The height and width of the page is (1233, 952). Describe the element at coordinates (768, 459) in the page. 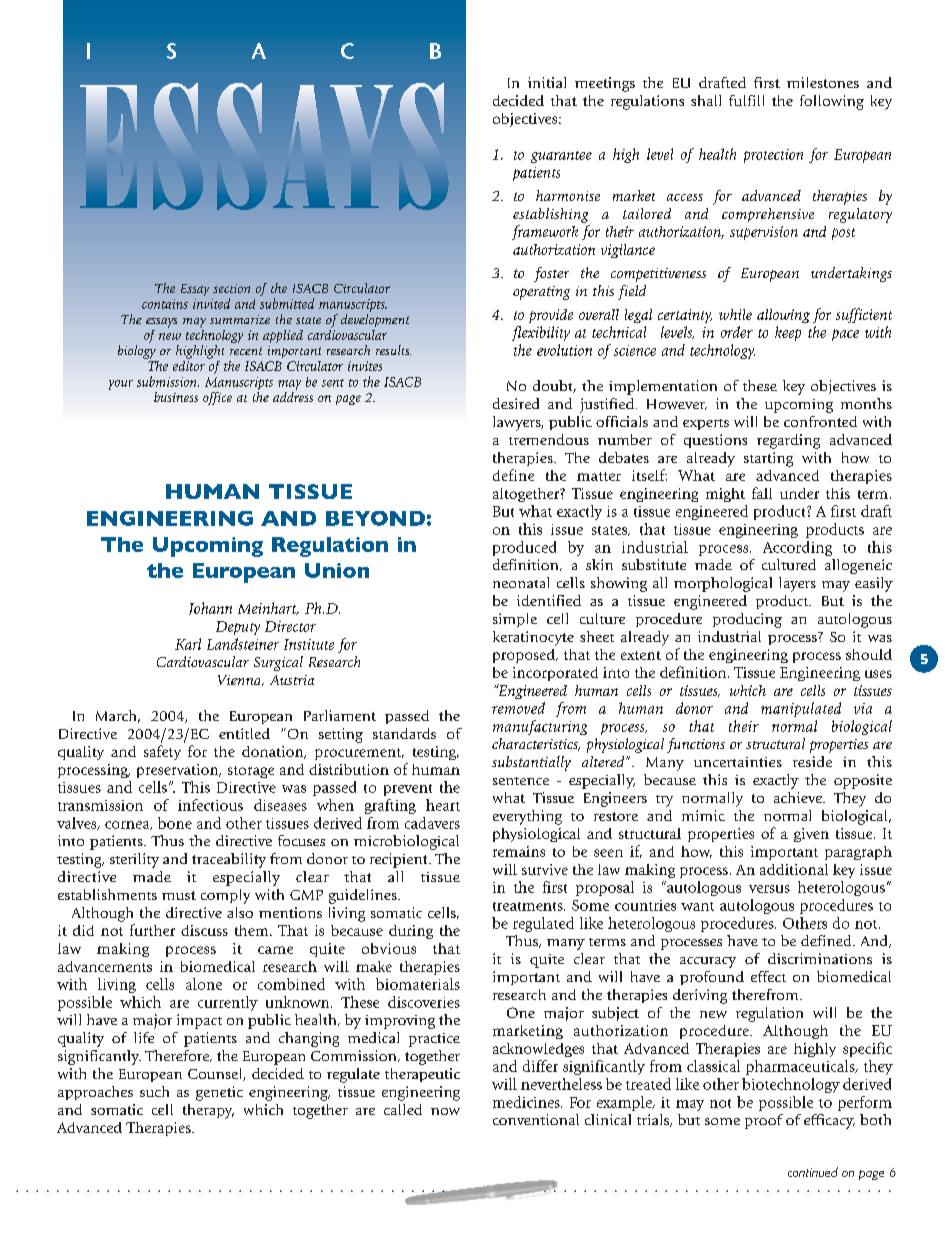

I see `starting` at that location.
